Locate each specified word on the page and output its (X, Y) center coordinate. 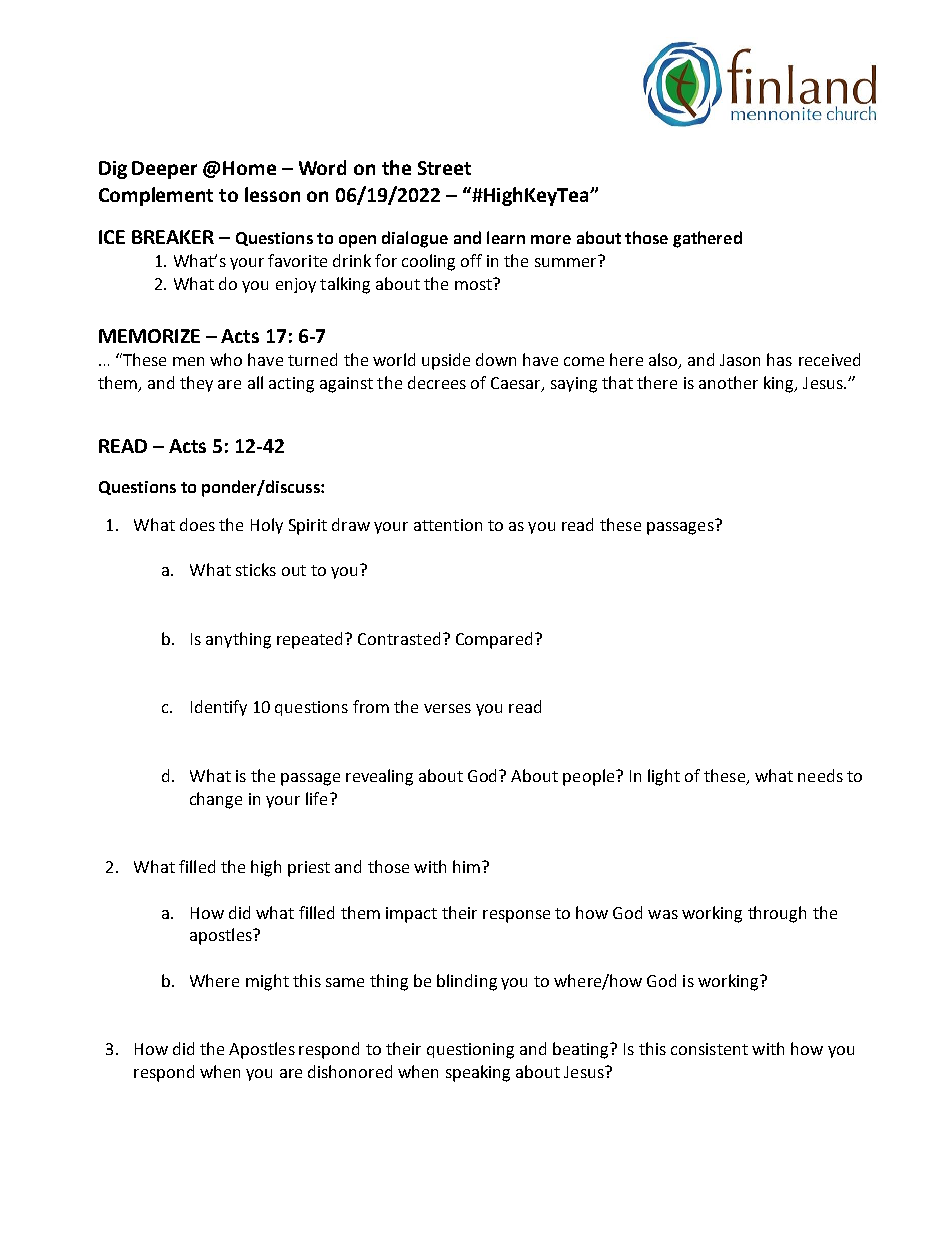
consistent (709, 1049)
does (197, 524)
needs (820, 775)
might (267, 982)
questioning (470, 1051)
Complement (156, 196)
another (728, 382)
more (551, 239)
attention (448, 525)
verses (447, 708)
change (216, 800)
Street (444, 168)
